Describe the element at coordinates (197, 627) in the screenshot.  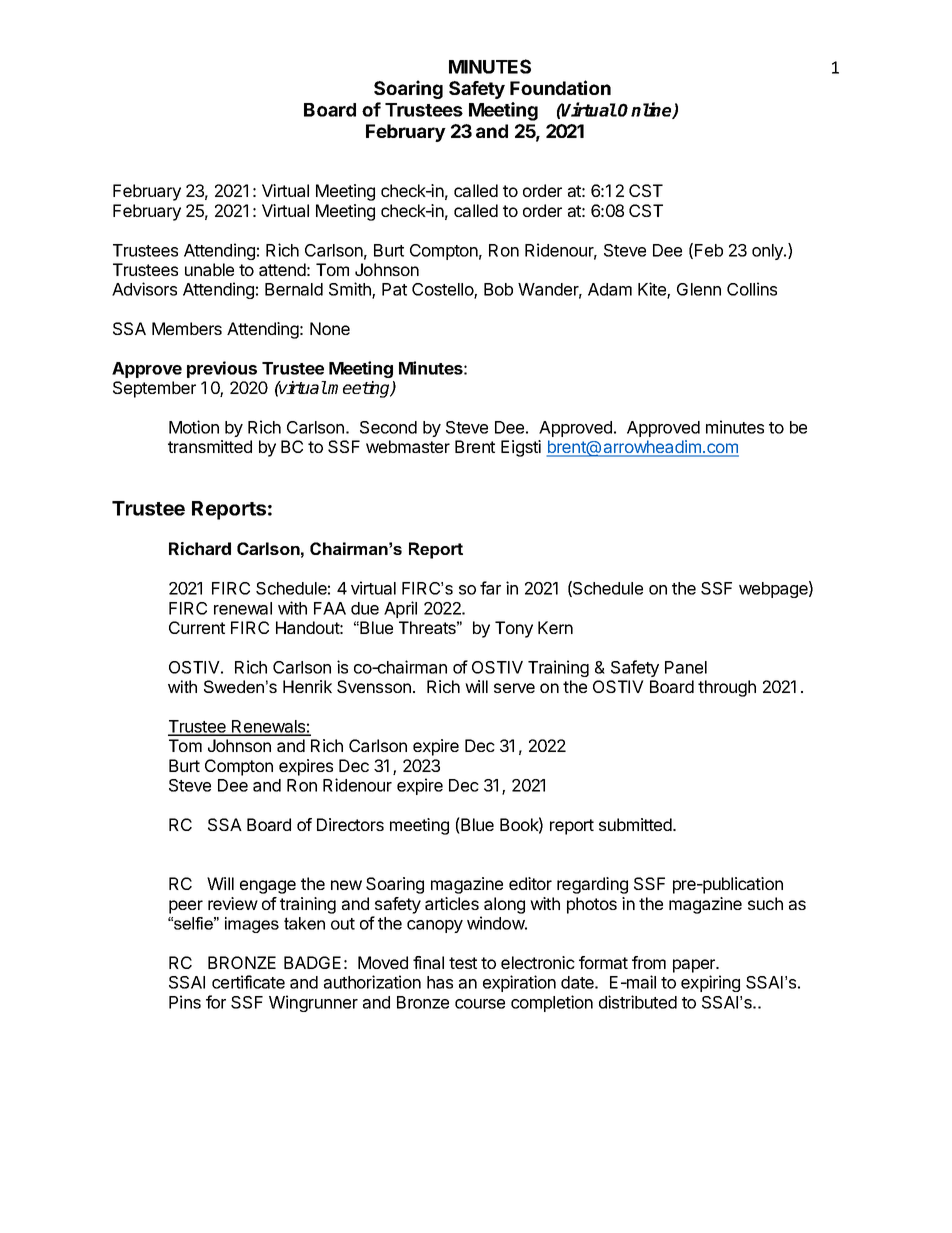
I see `Current` at that location.
